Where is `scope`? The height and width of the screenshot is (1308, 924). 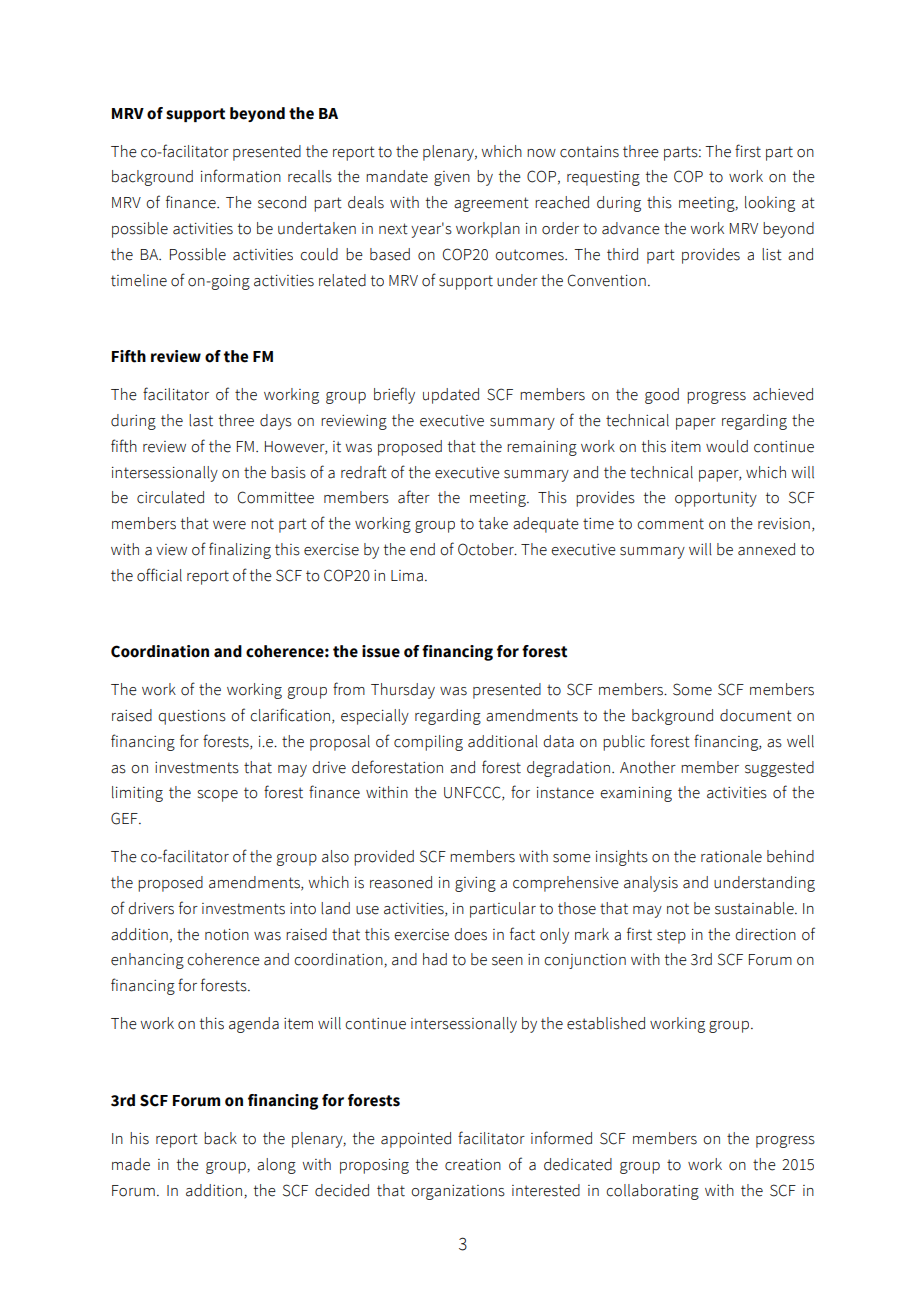
scope is located at coordinates (218, 796).
